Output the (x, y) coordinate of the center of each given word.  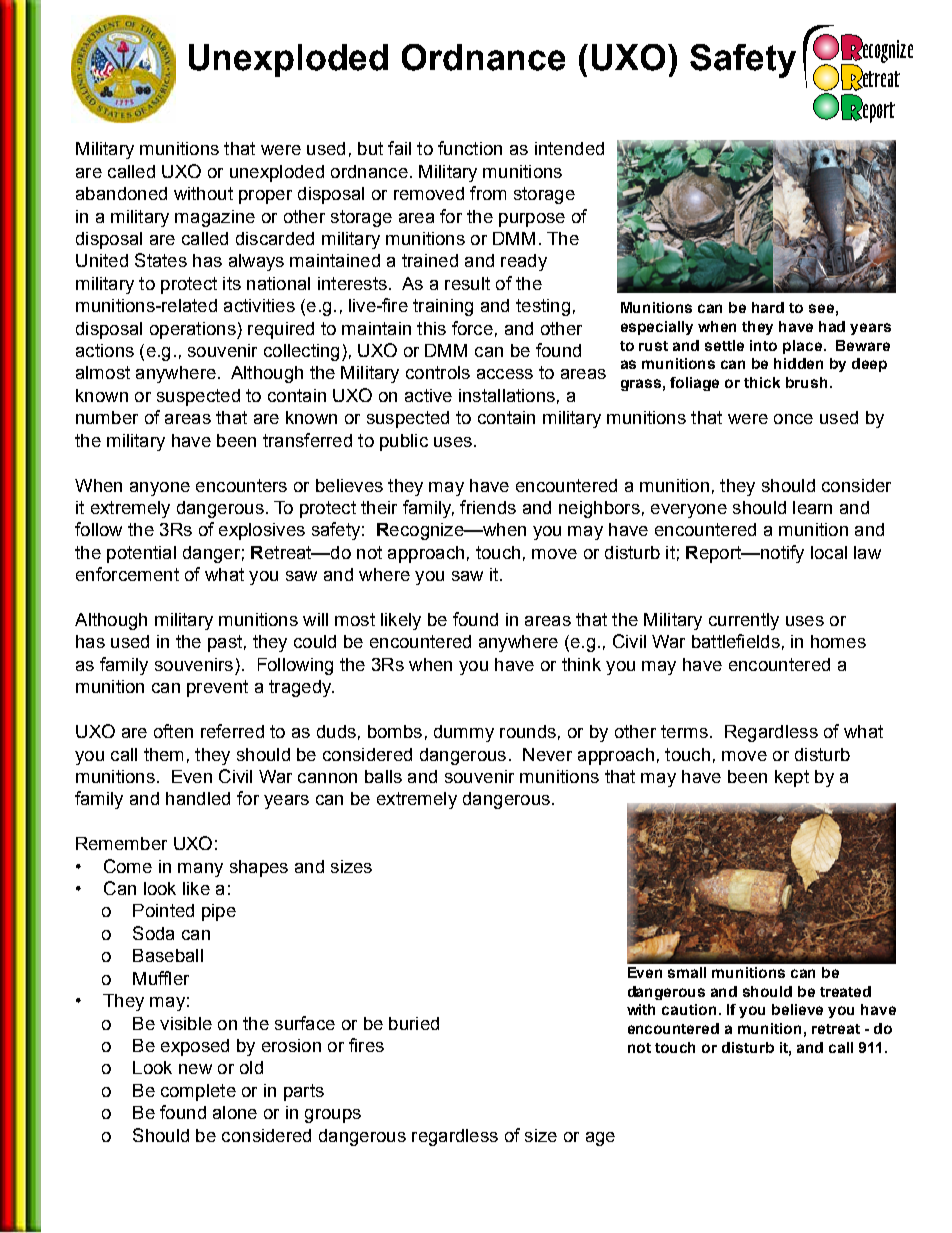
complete (198, 1092)
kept (792, 778)
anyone (160, 489)
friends (488, 507)
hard (768, 307)
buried (414, 1023)
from (488, 193)
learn (812, 507)
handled (198, 798)
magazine (215, 218)
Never (547, 754)
